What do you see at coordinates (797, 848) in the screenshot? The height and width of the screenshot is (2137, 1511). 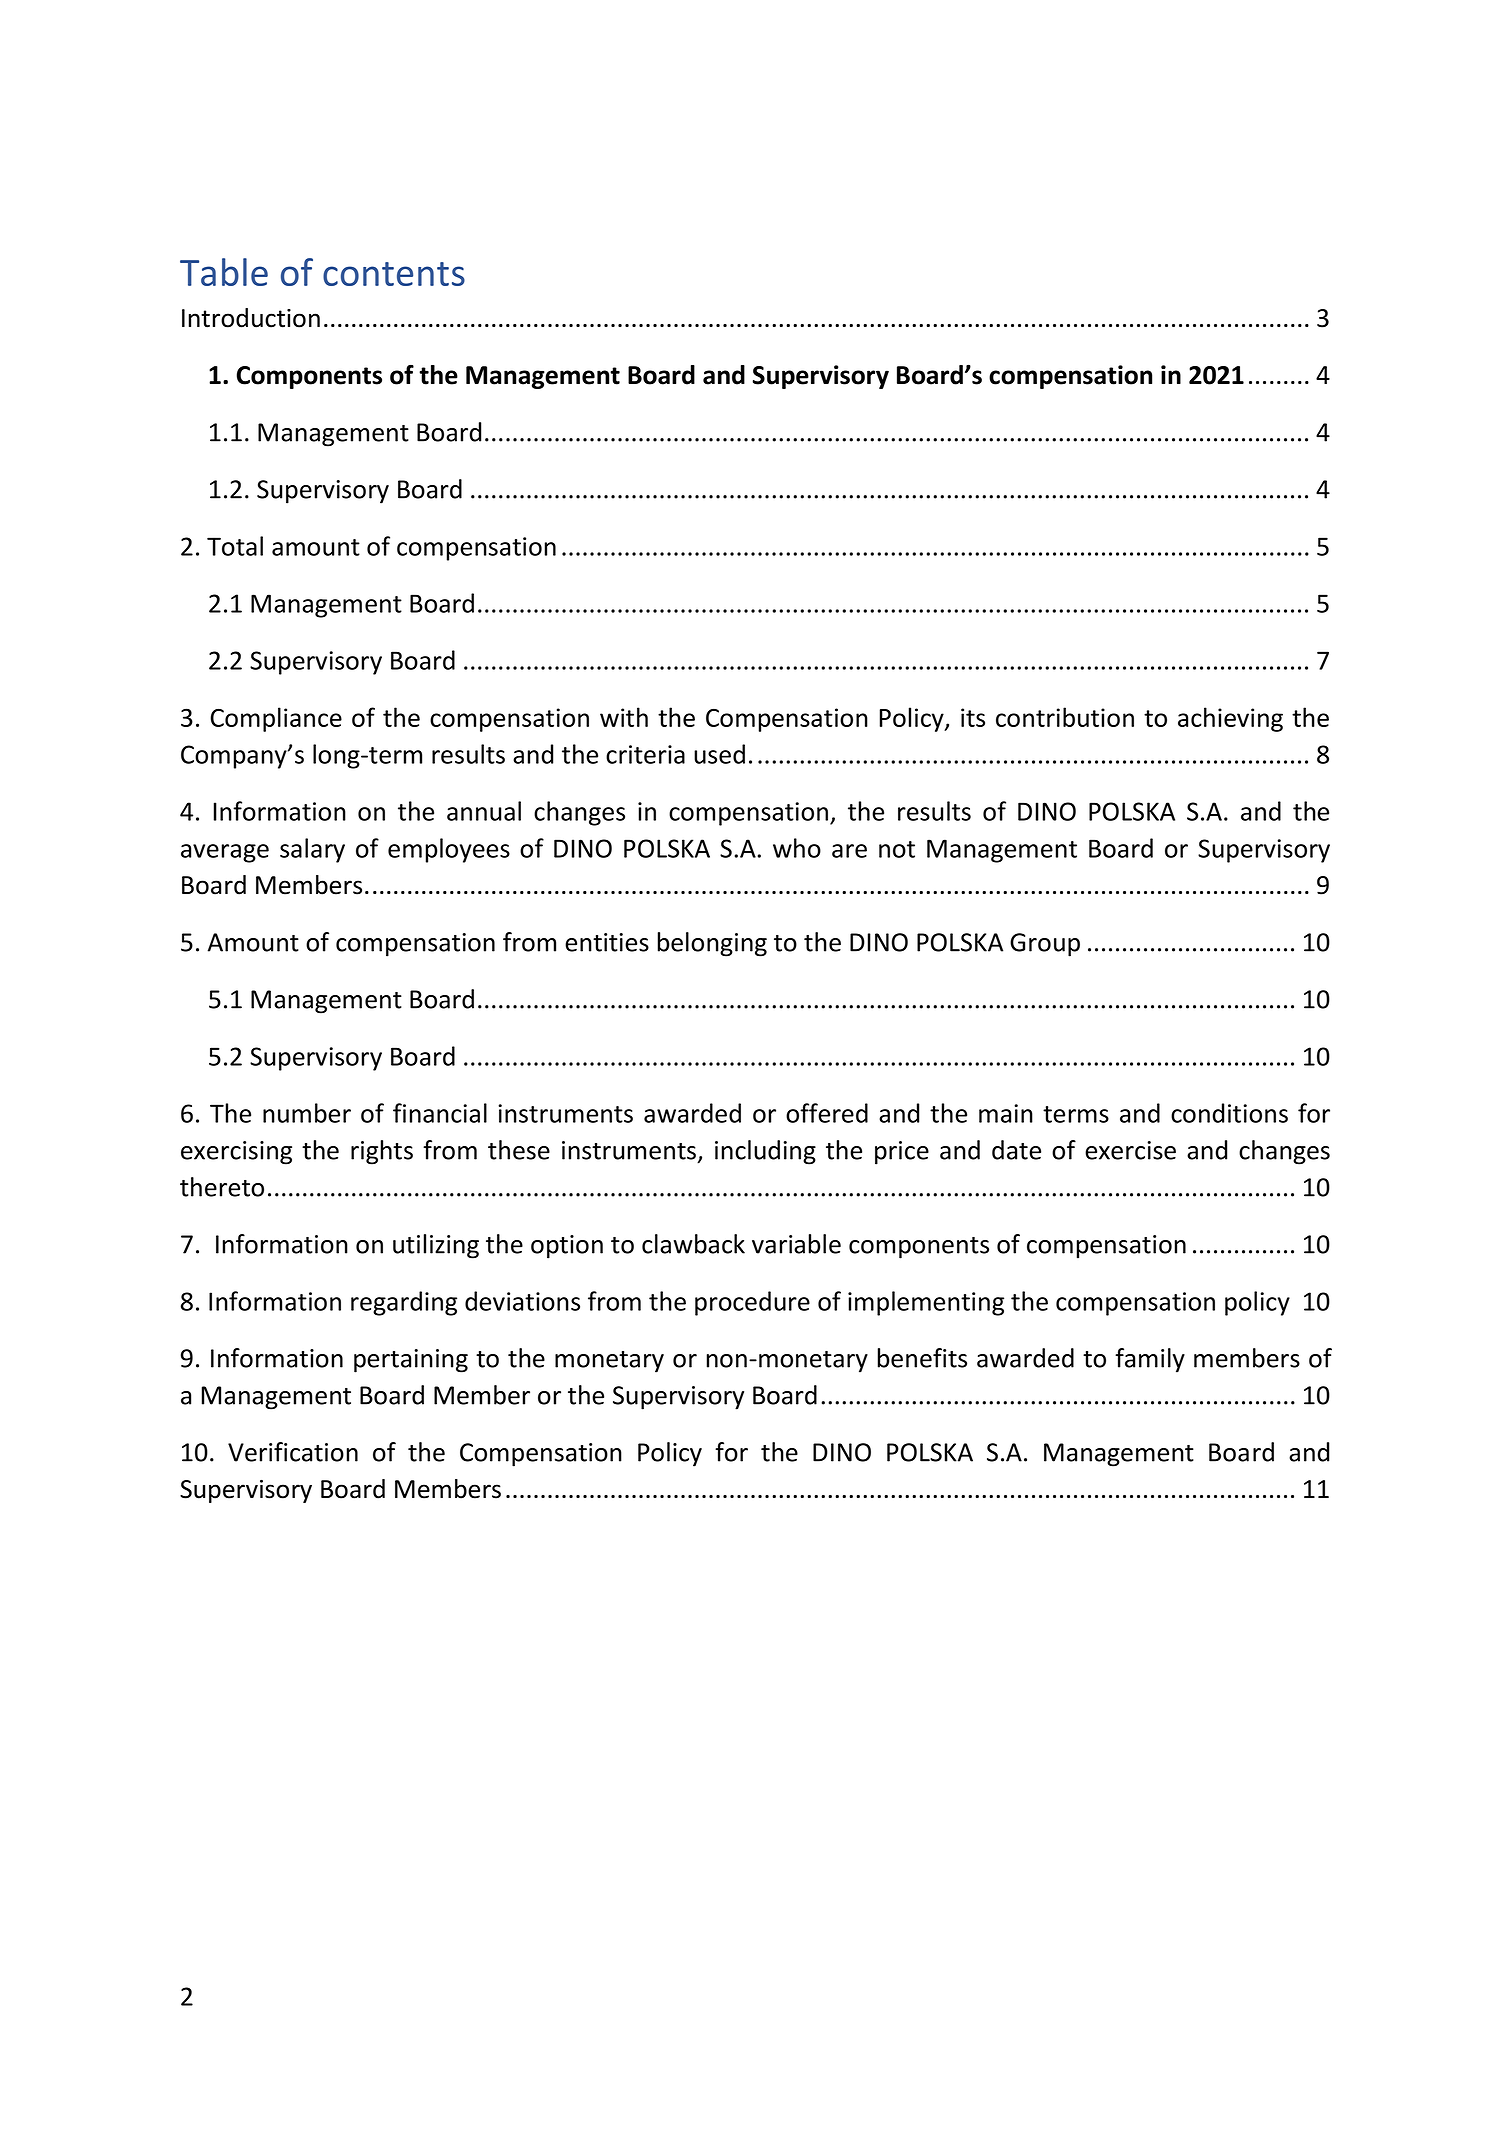 I see `who` at bounding box center [797, 848].
